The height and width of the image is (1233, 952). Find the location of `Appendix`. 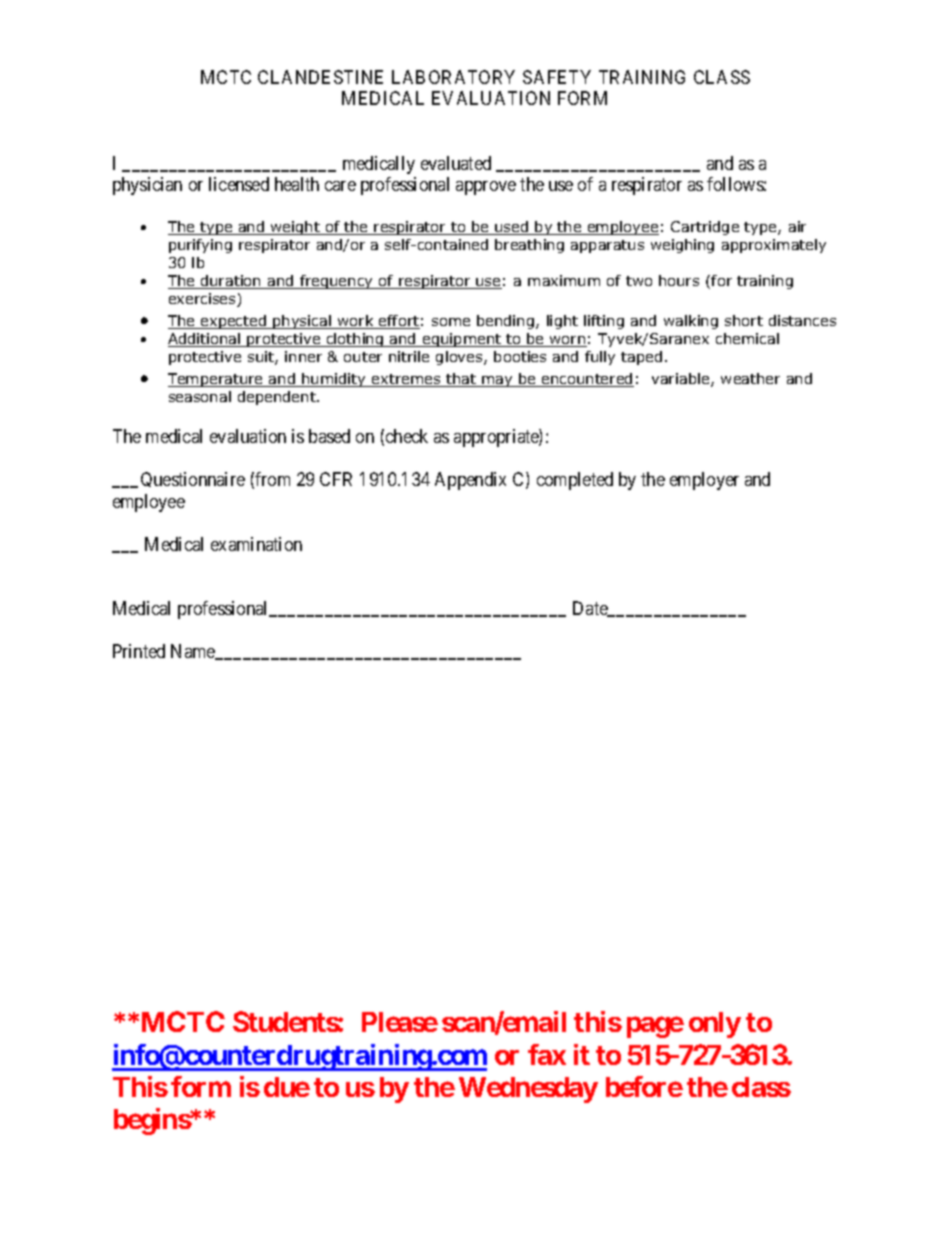

Appendix is located at coordinates (470, 481).
